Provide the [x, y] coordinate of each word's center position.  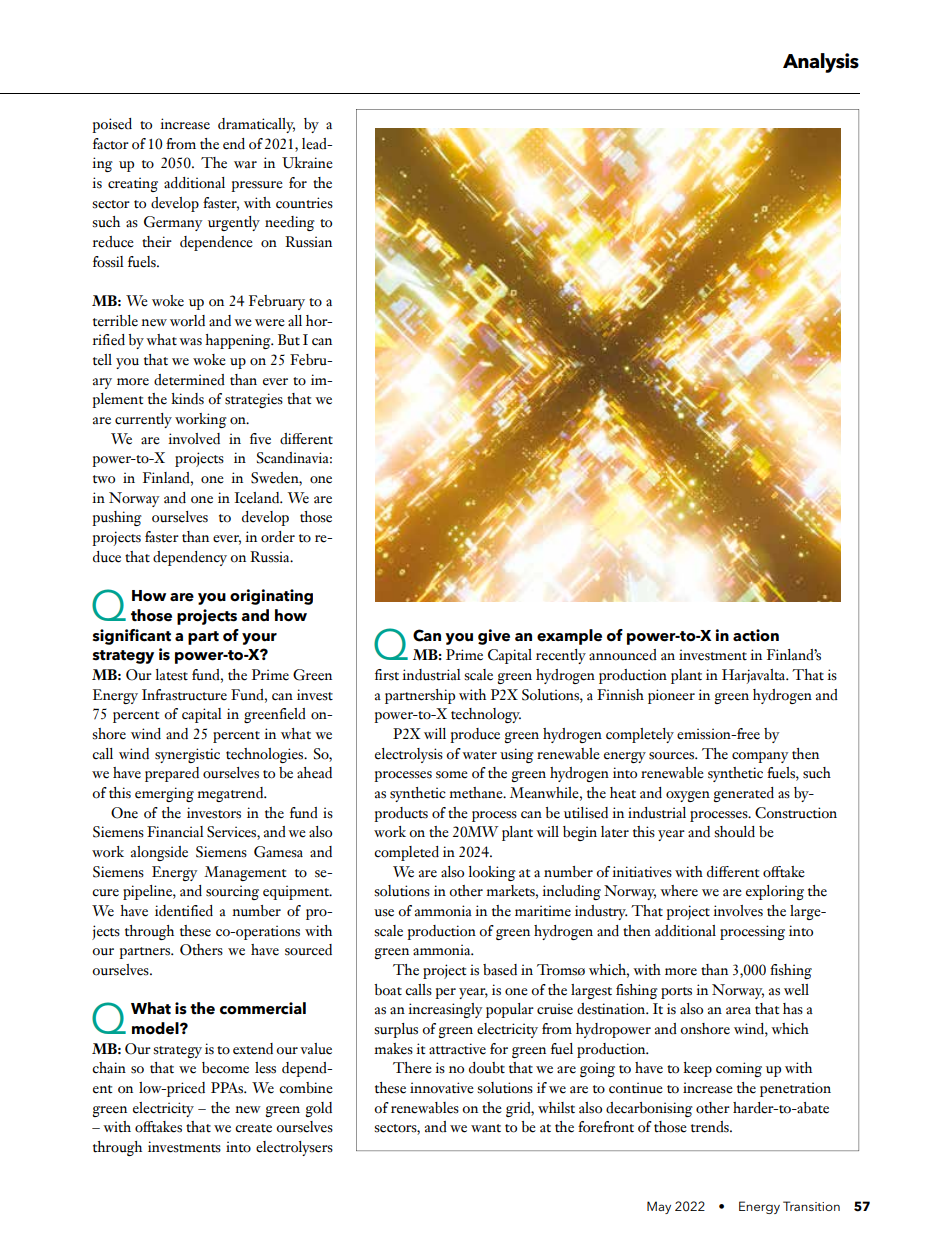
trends [711, 1127]
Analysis [821, 63]
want [486, 1128]
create [253, 1128]
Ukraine [307, 163]
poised [112, 125]
